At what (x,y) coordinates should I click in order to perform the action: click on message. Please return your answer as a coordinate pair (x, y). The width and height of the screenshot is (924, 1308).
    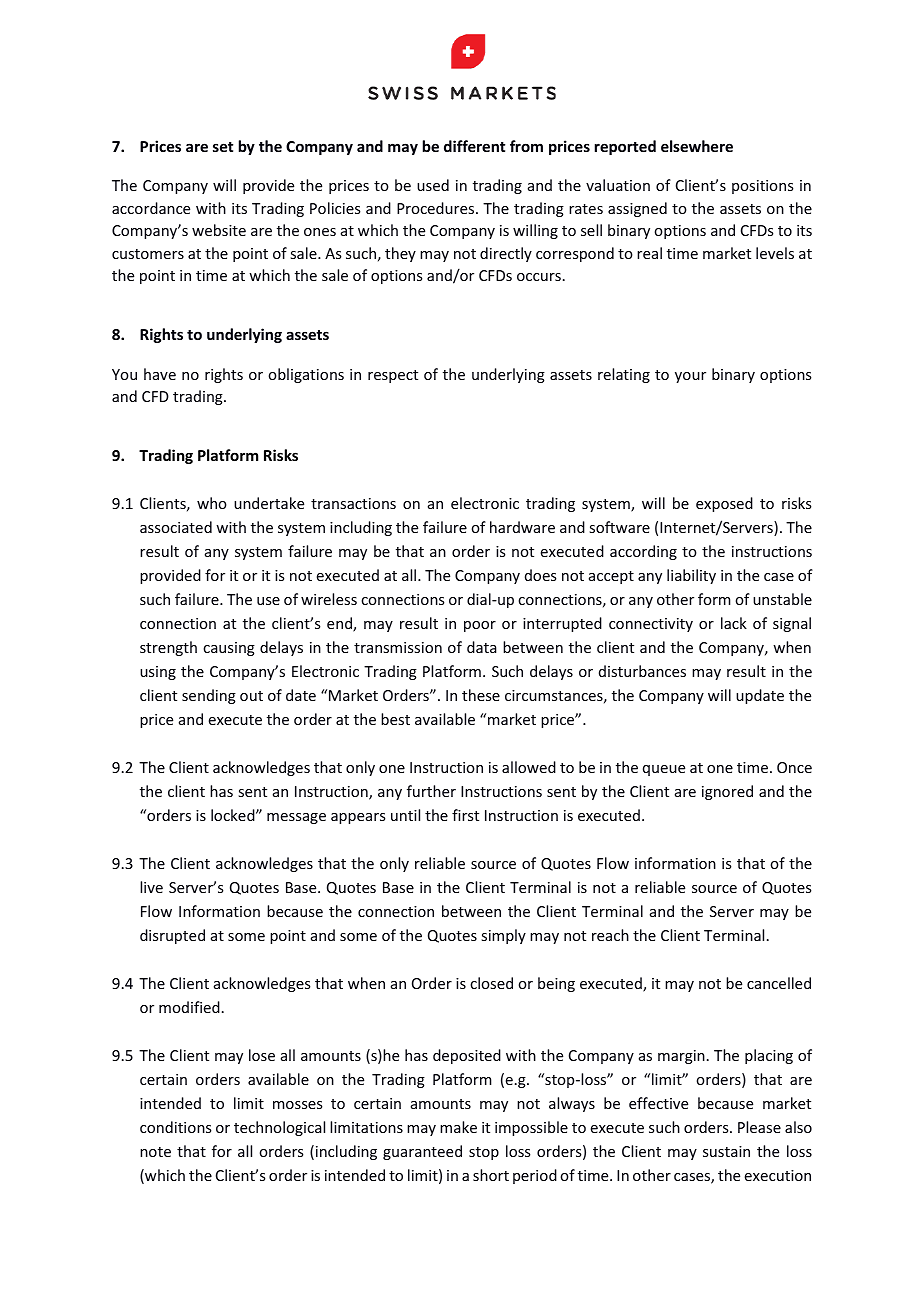
    Looking at the image, I should click on (296, 818).
